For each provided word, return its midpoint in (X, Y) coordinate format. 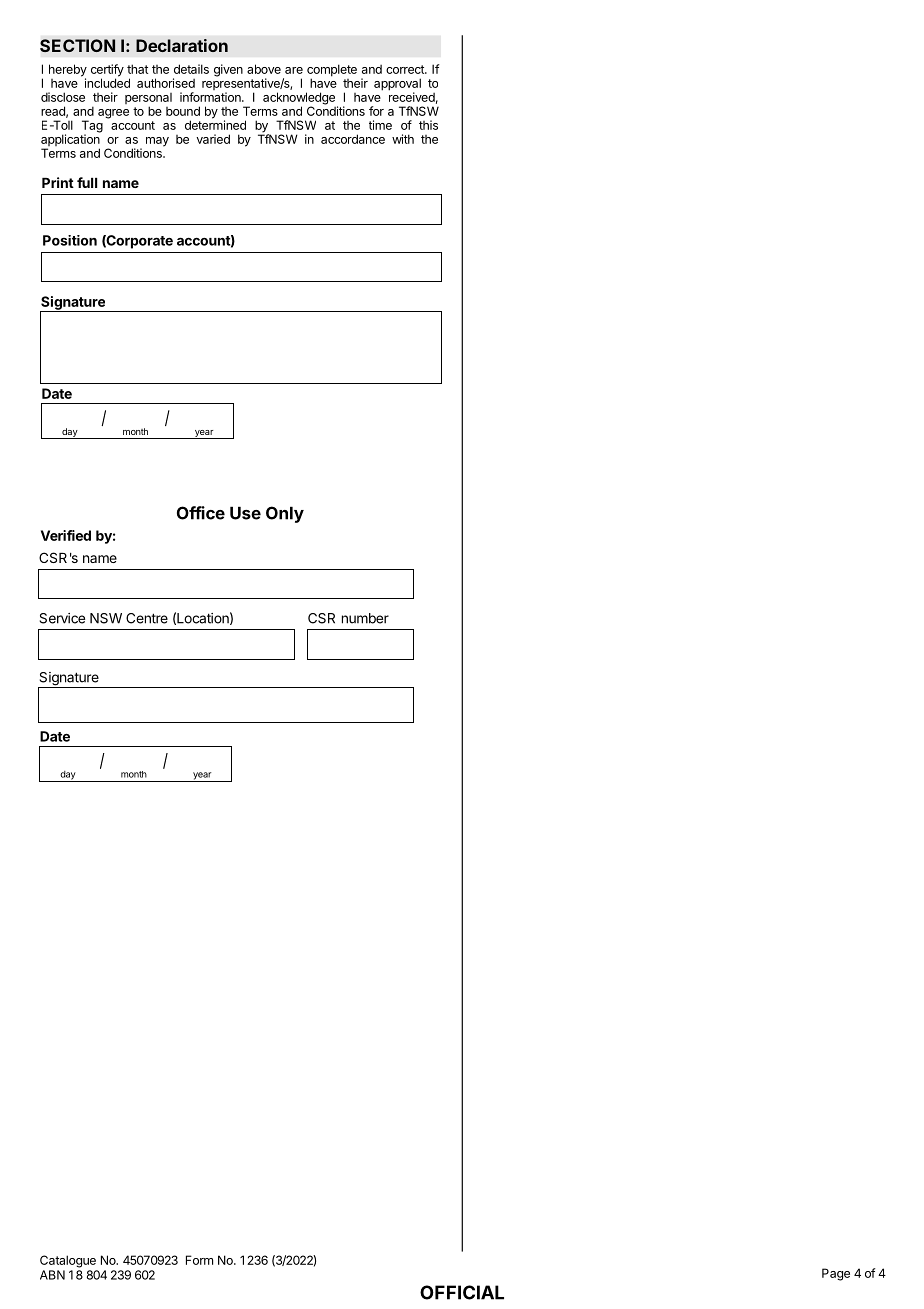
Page (836, 1274)
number (365, 618)
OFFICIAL (462, 1292)
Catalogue (68, 1261)
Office (201, 513)
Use (245, 513)
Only (285, 514)
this (428, 125)
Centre (147, 618)
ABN (52, 1275)
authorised (166, 83)
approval (397, 85)
